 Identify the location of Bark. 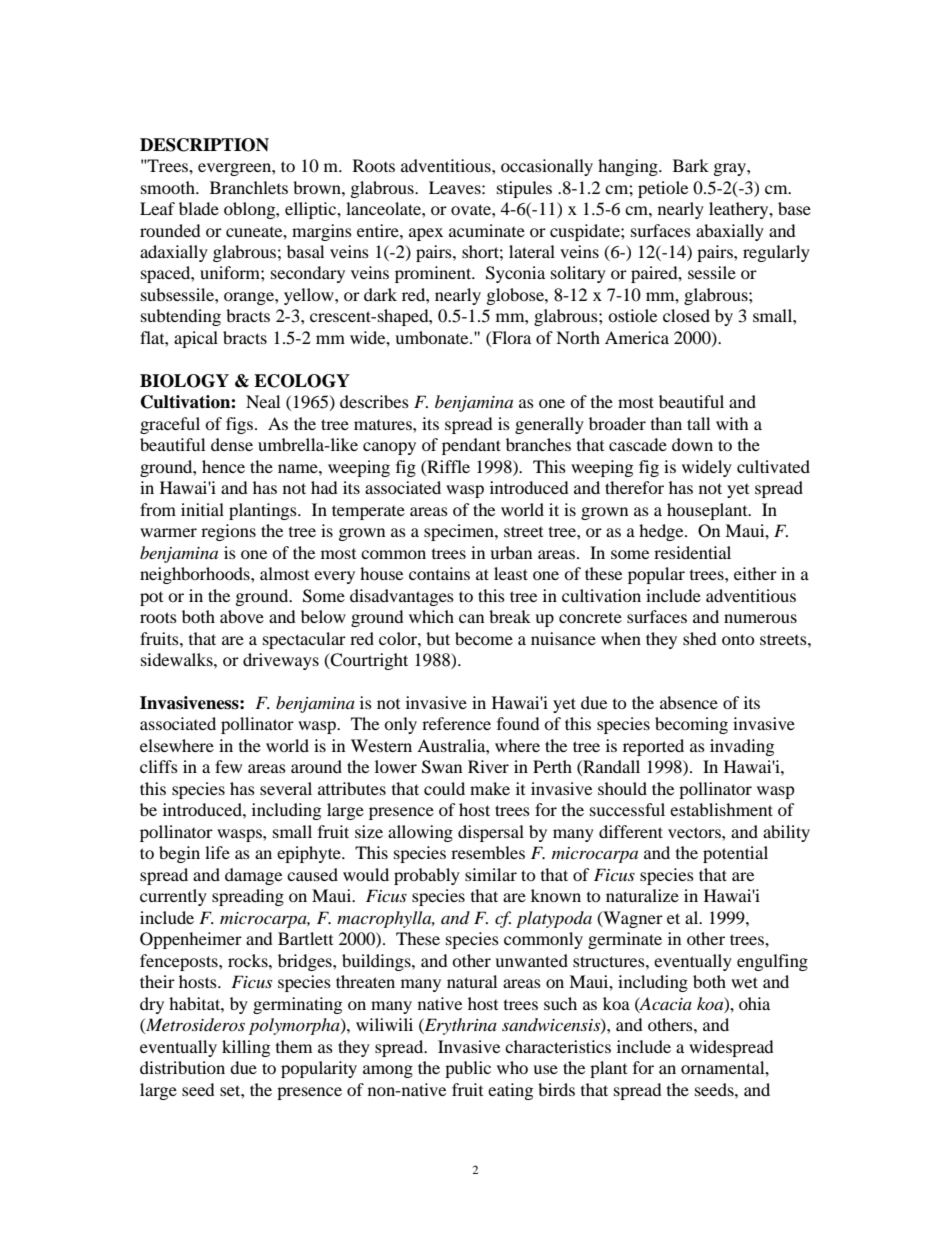
(691, 165).
